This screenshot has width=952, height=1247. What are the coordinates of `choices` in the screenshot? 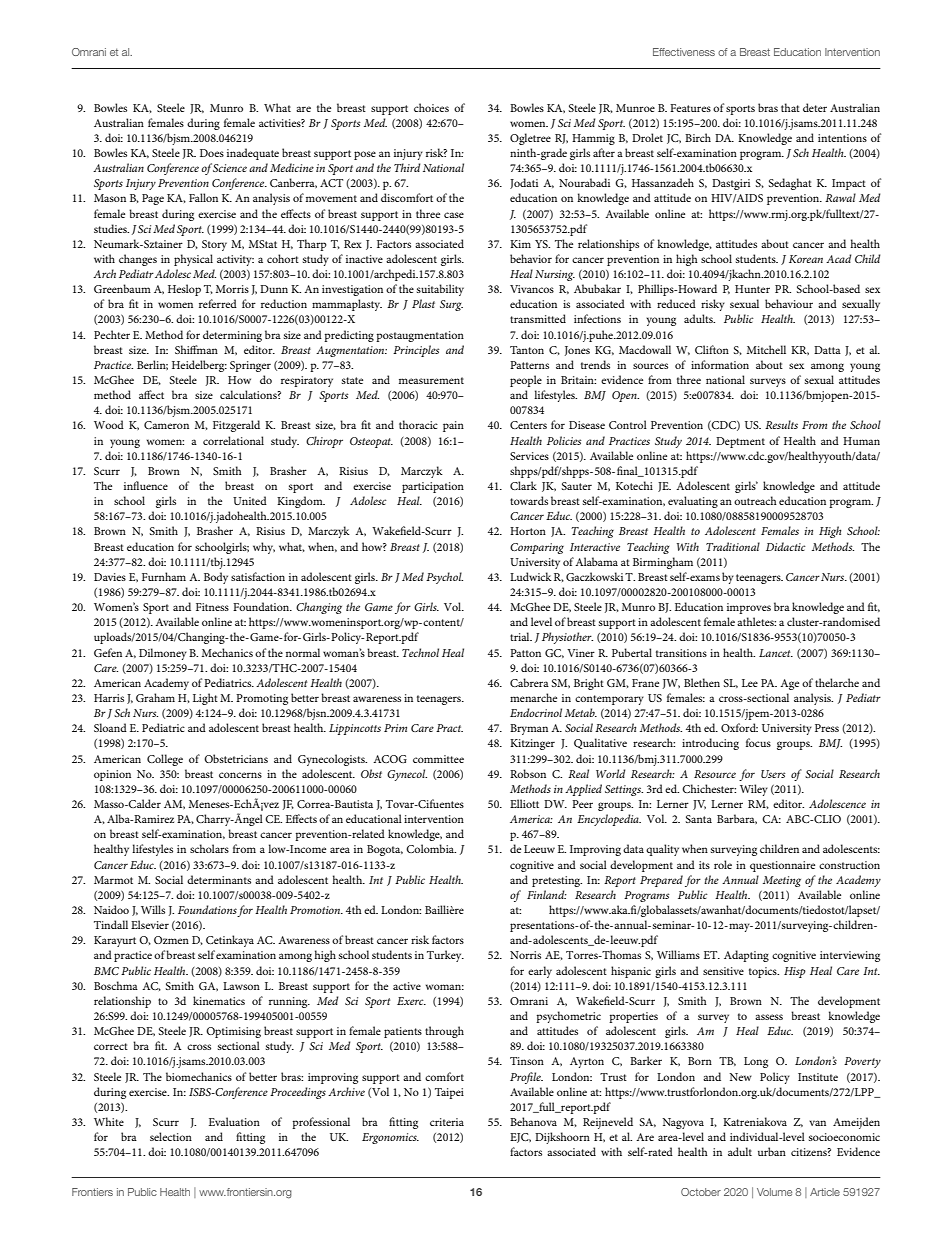 It's located at (431, 107).
